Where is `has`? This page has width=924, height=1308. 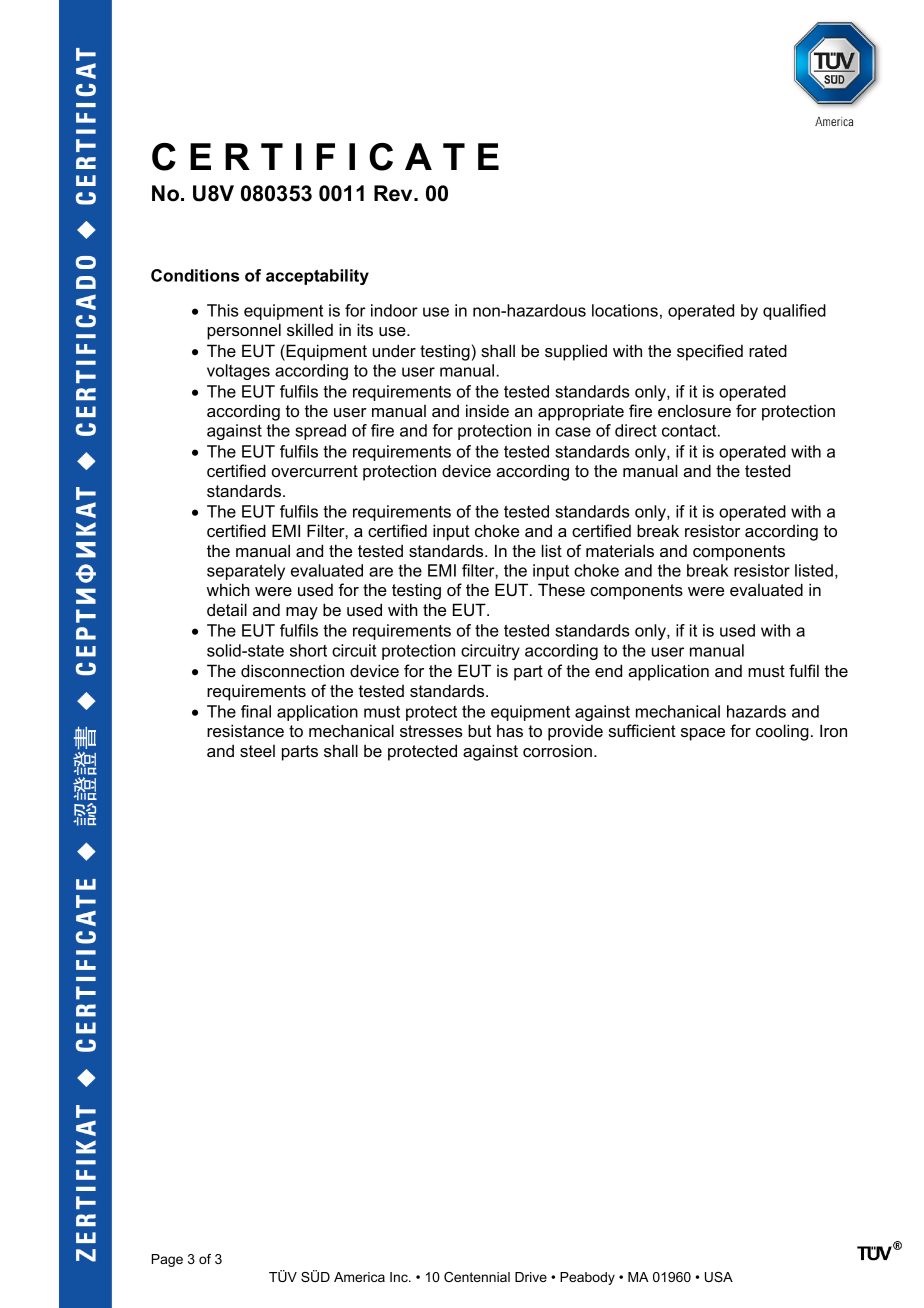 has is located at coordinates (510, 731).
